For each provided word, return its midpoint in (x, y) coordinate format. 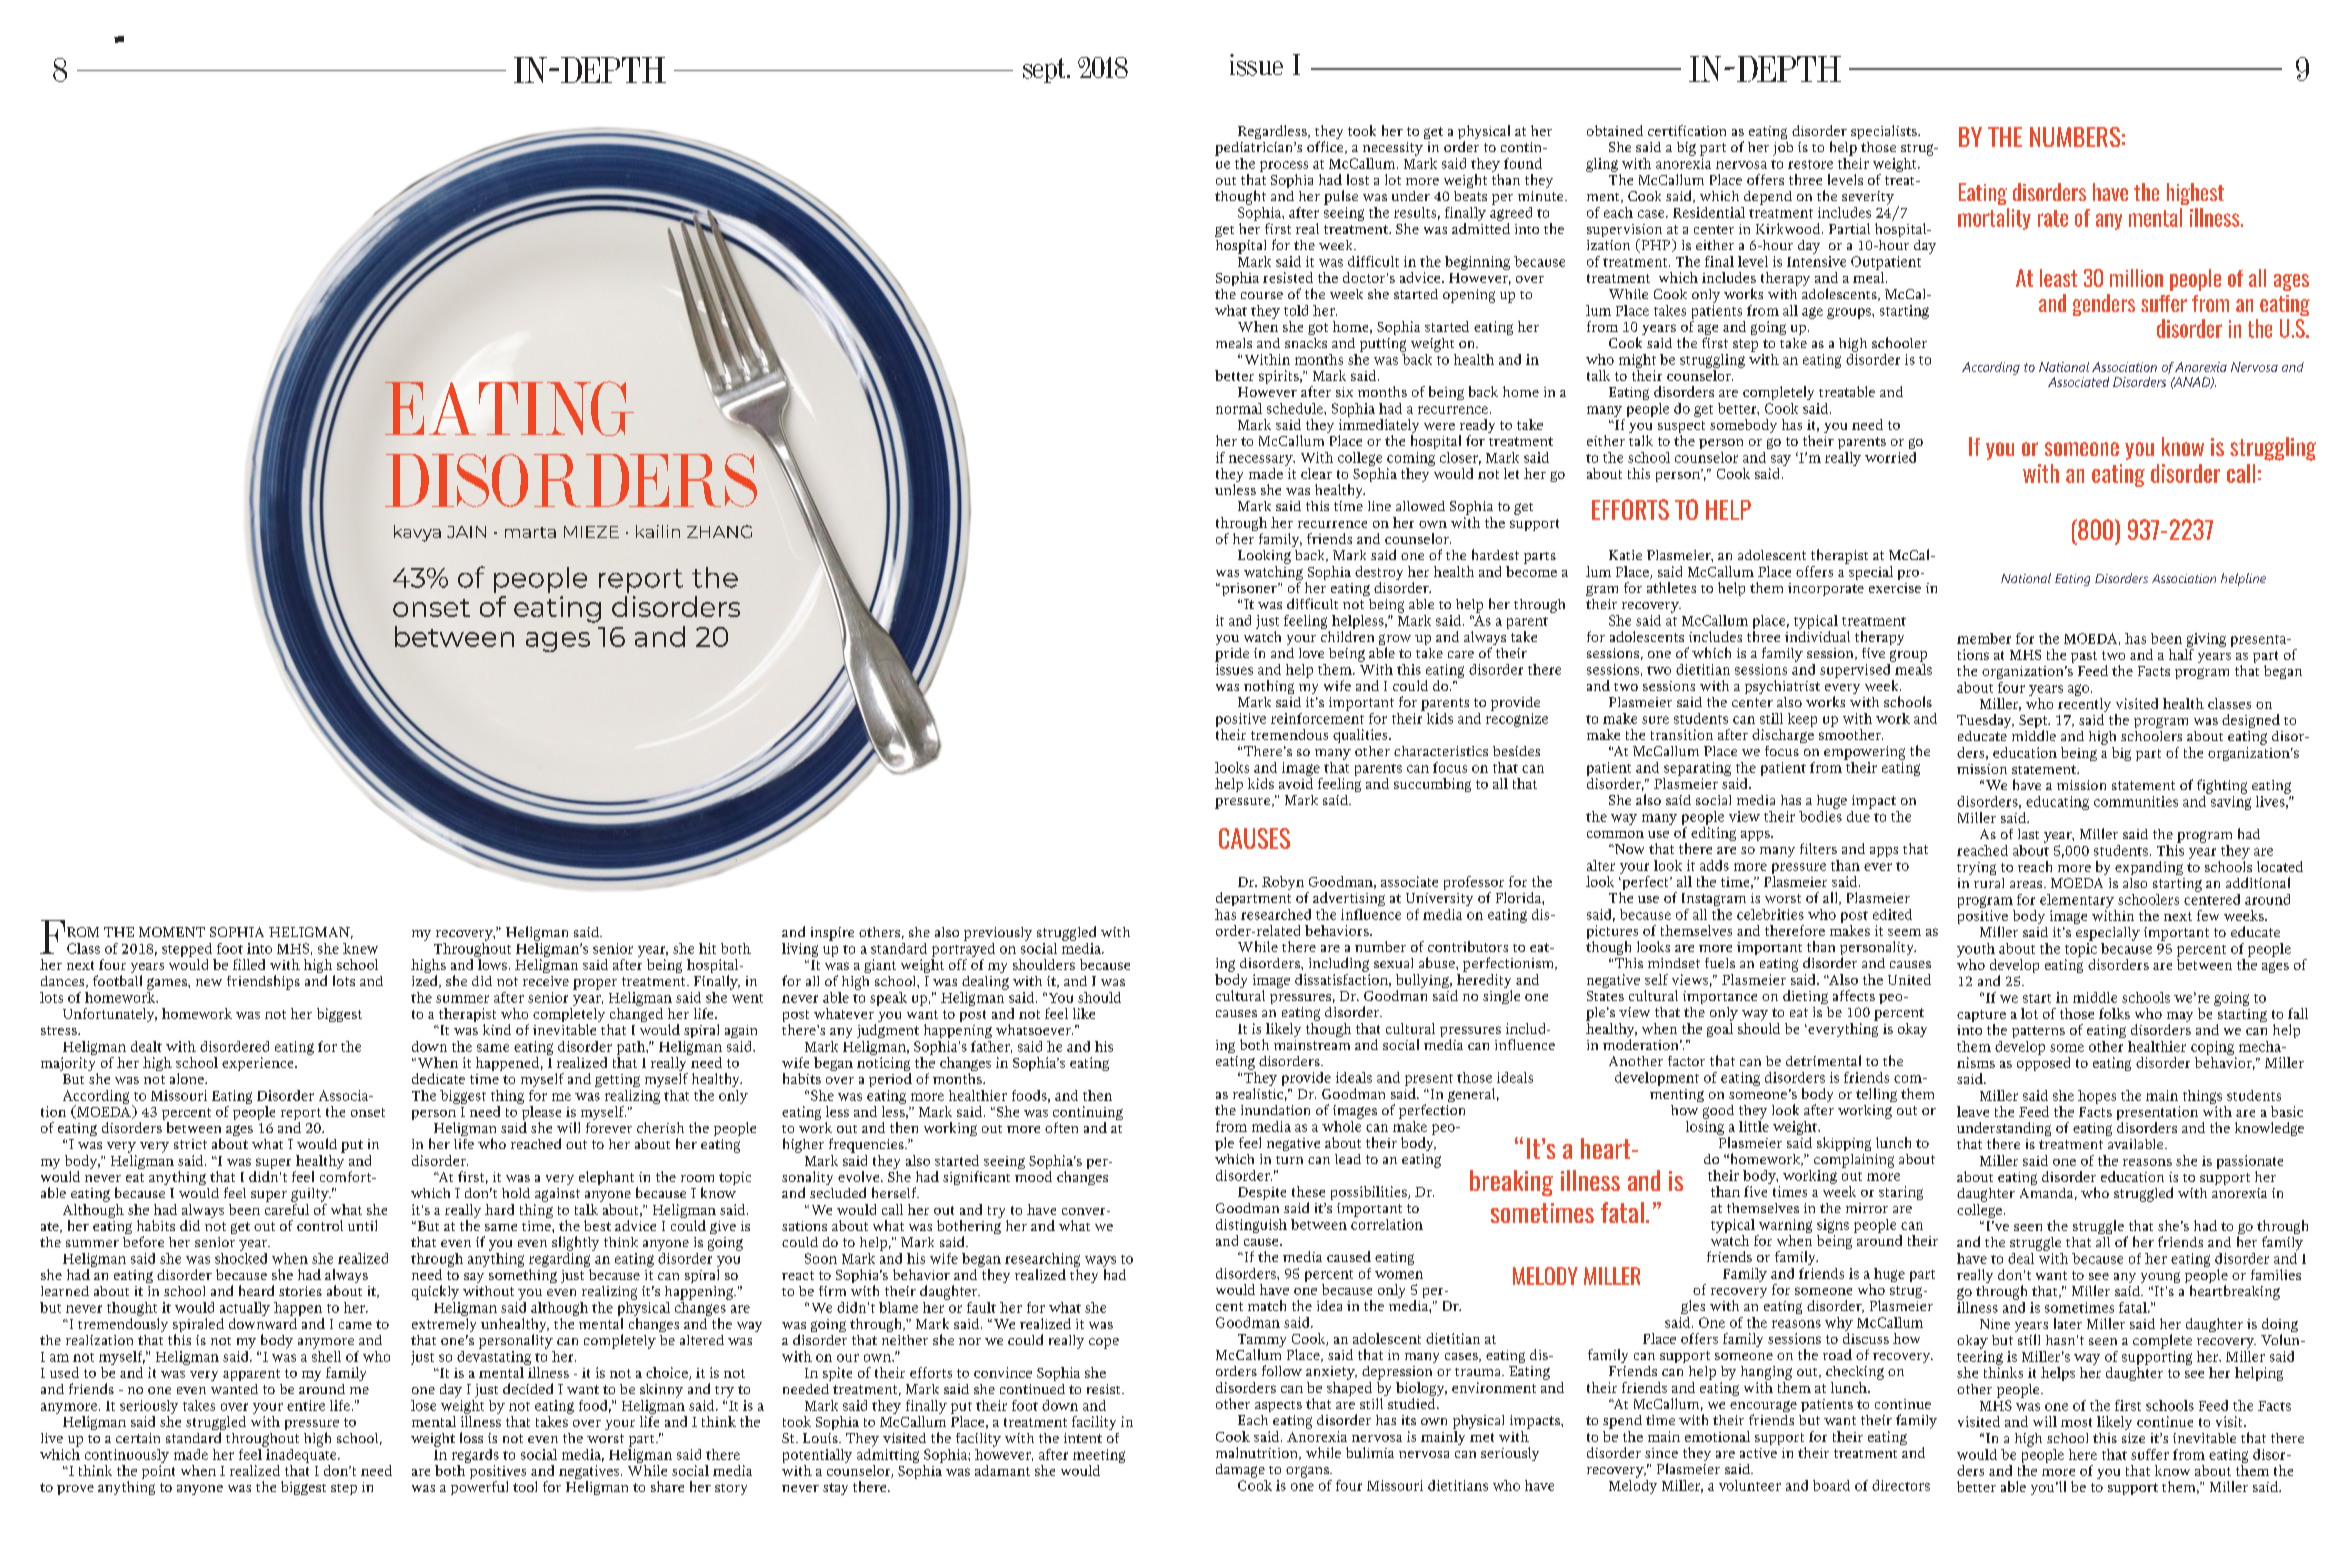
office (1326, 147)
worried (1890, 457)
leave (1973, 1111)
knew (360, 948)
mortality (1994, 219)
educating (2056, 804)
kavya (417, 533)
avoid (1296, 783)
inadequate (301, 1454)
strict (190, 1144)
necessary (1262, 460)
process (1284, 166)
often (1061, 1127)
